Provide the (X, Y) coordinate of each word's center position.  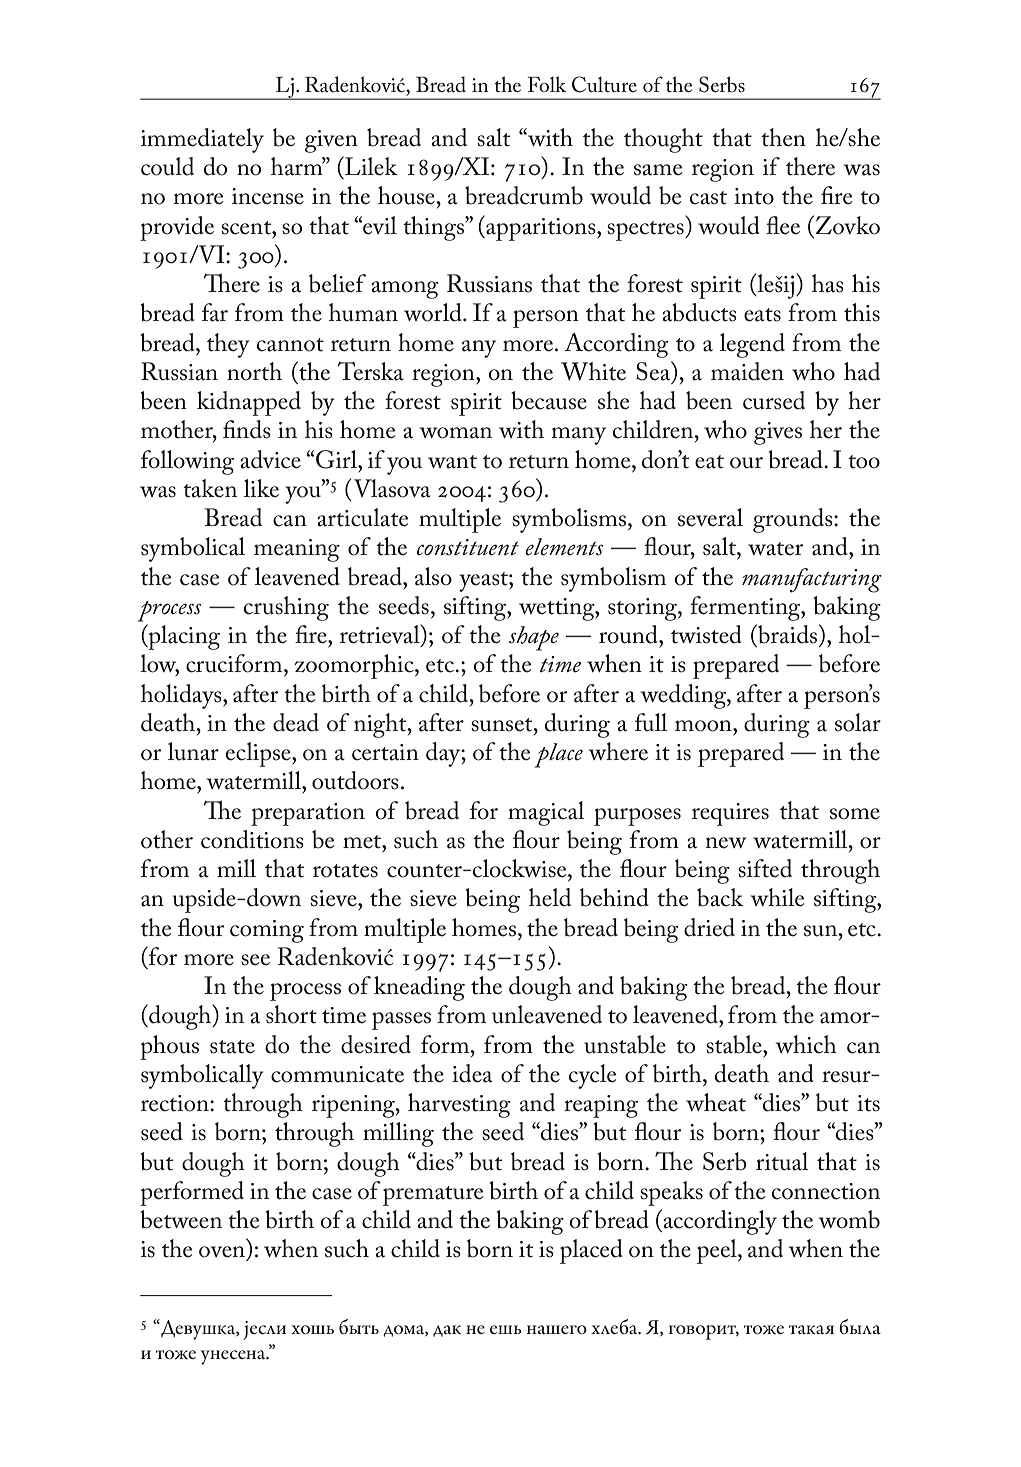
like (261, 488)
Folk (546, 84)
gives (778, 433)
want (452, 462)
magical (546, 813)
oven (222, 1252)
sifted (765, 868)
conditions (252, 839)
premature (433, 1196)
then (783, 137)
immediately (202, 140)
